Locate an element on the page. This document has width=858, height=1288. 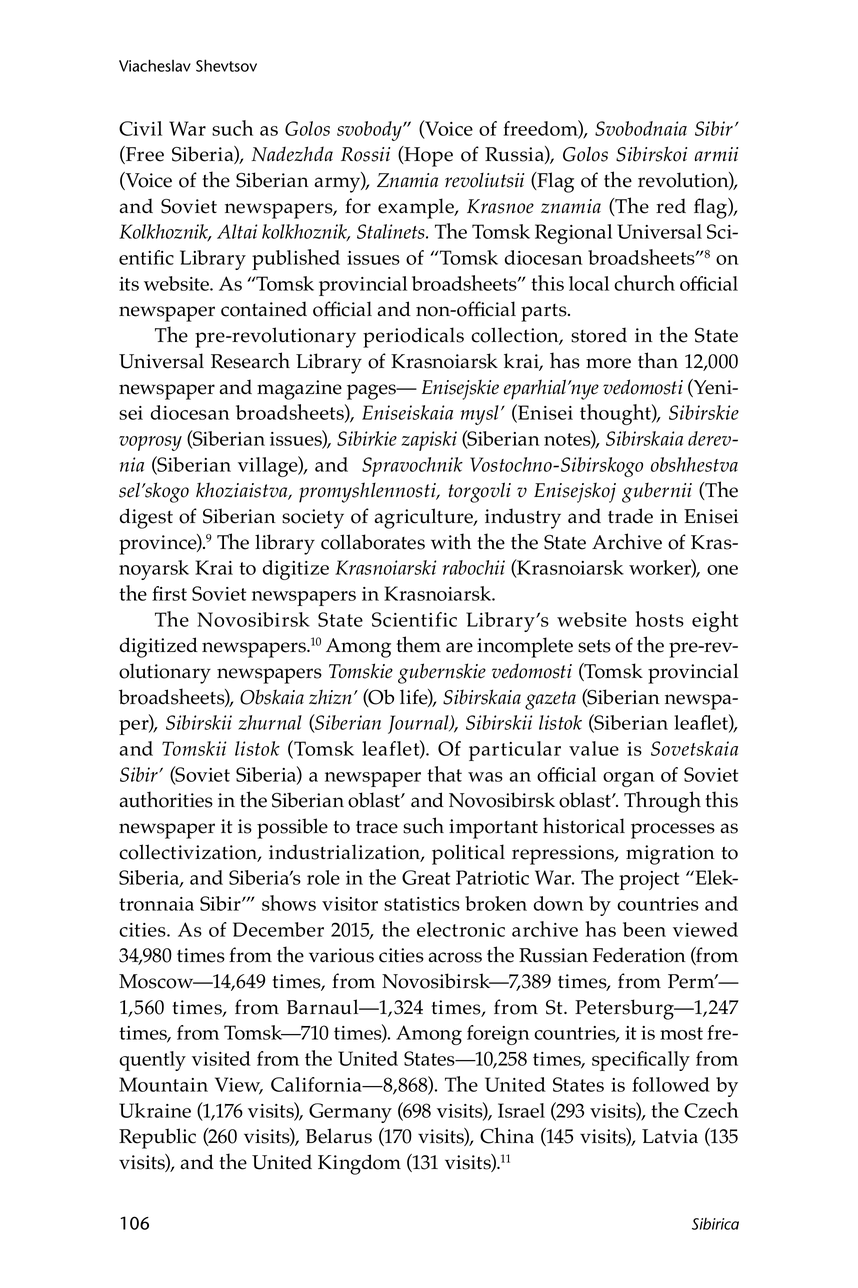
first is located at coordinates (169, 593).
